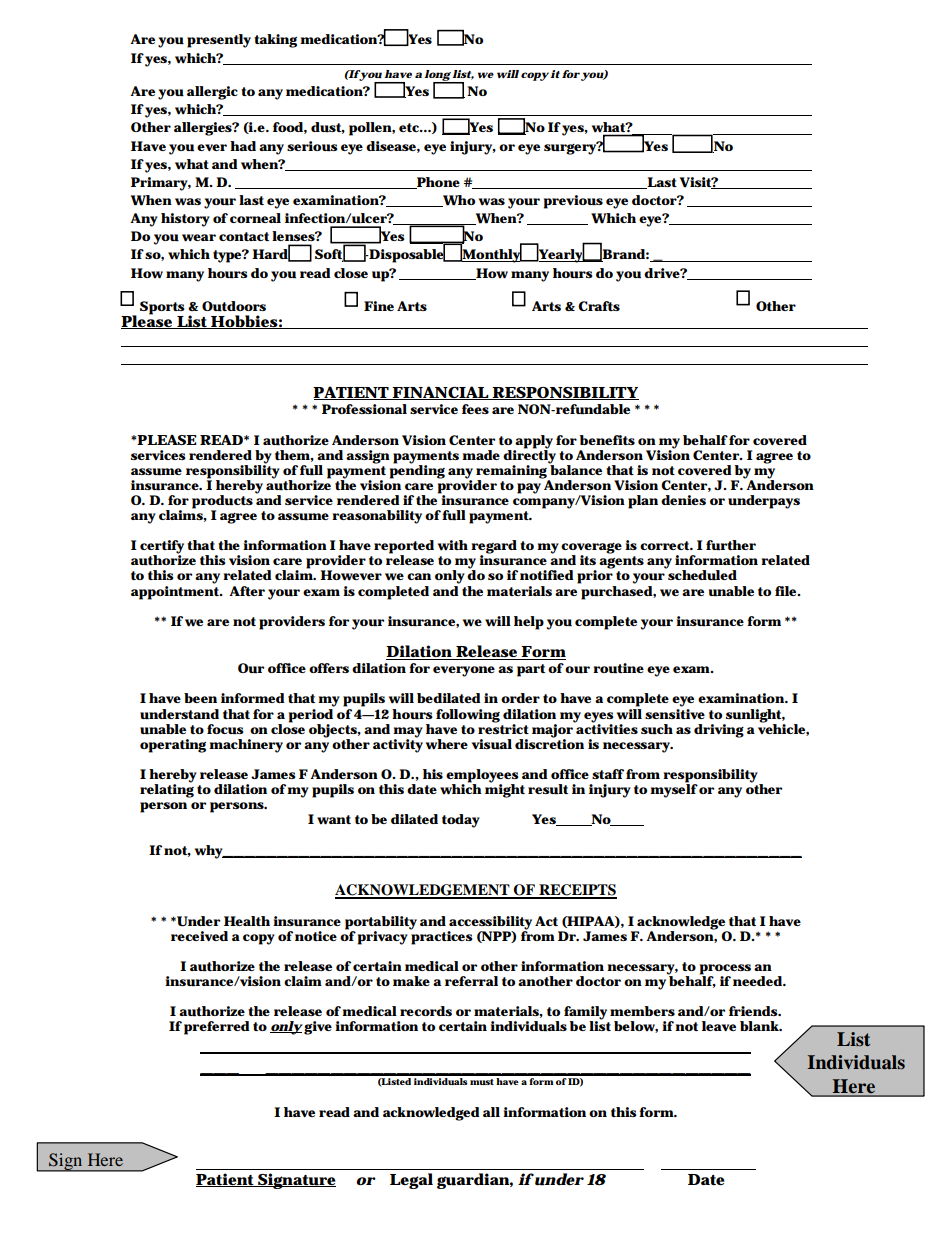 This document has height=1233, width=952. What do you see at coordinates (217, 1028) in the document?
I see `preferred` at bounding box center [217, 1028].
